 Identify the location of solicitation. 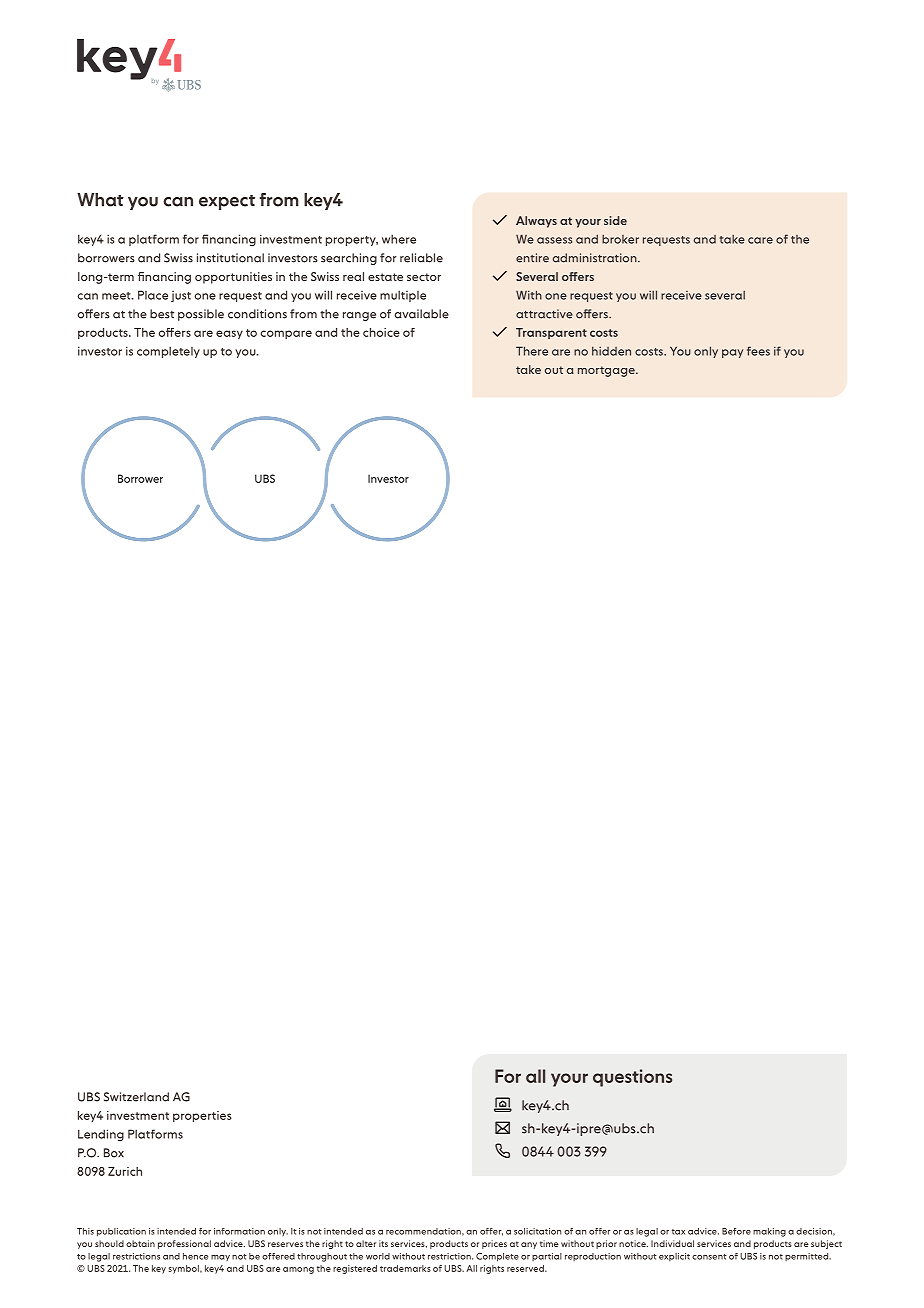
(538, 1231).
